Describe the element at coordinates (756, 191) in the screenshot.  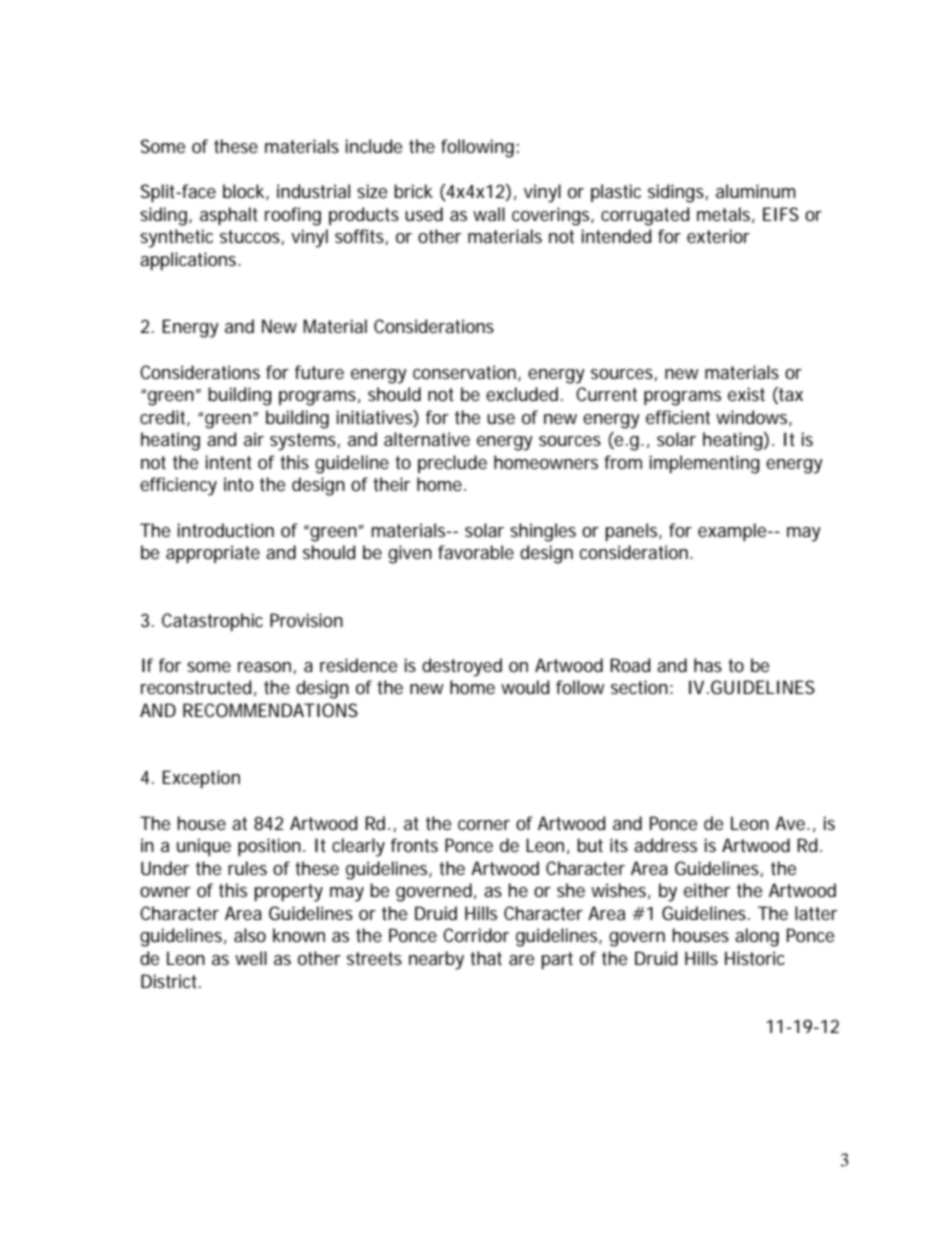
I see `aluminum` at that location.
